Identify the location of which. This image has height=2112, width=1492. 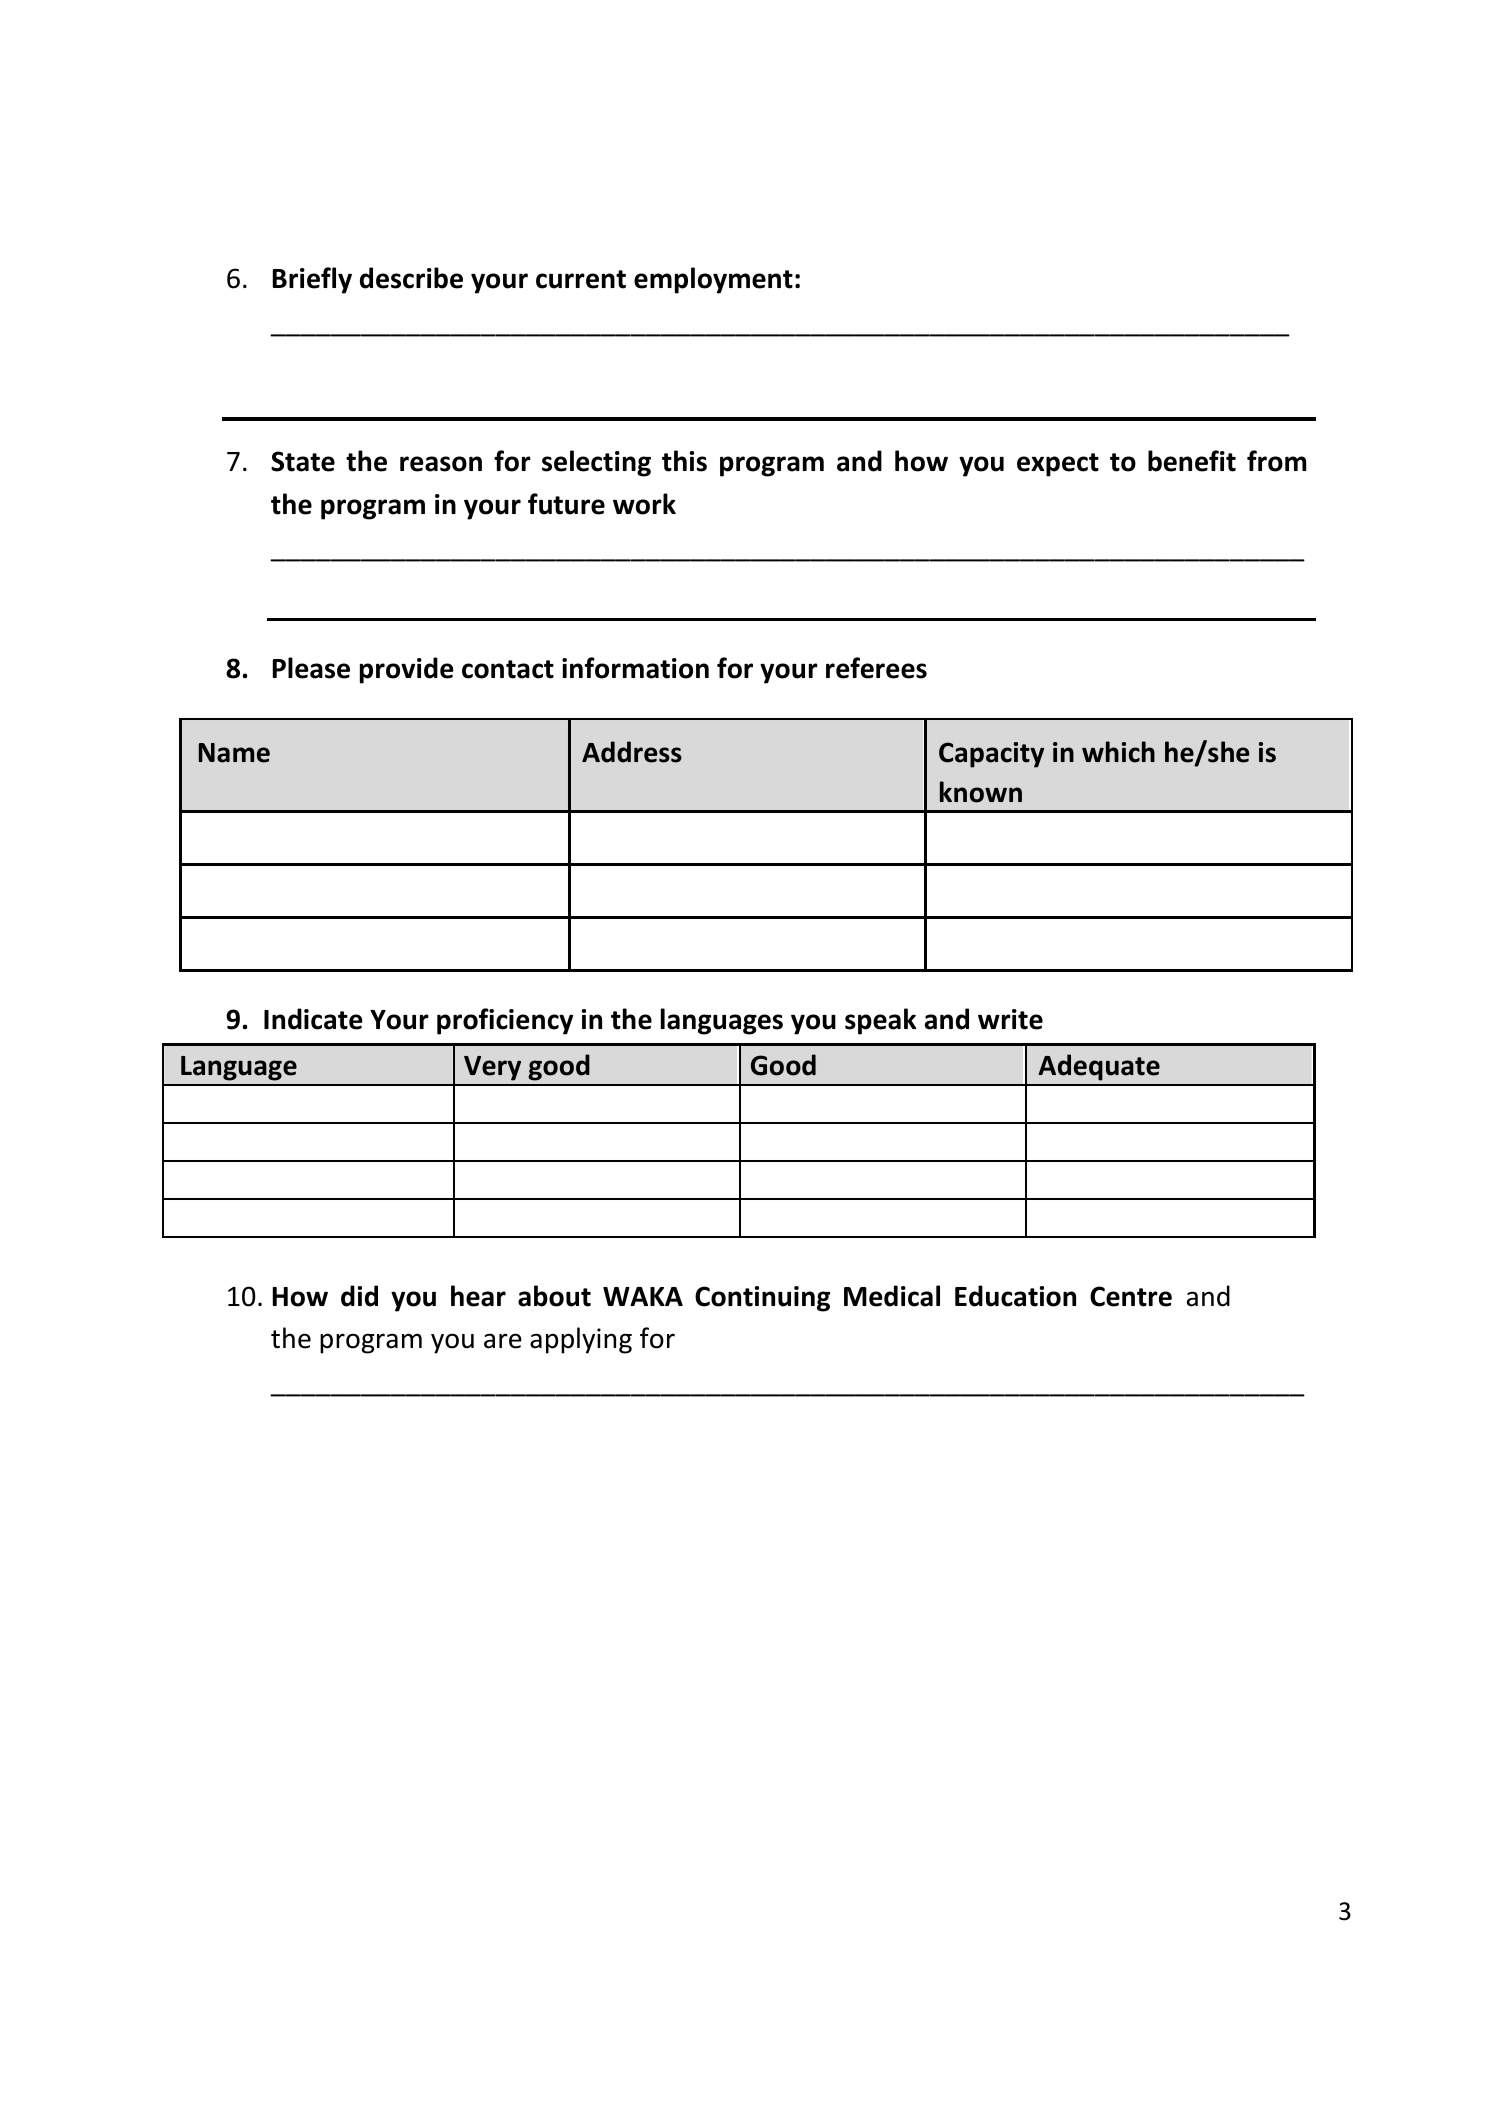
(1118, 752).
